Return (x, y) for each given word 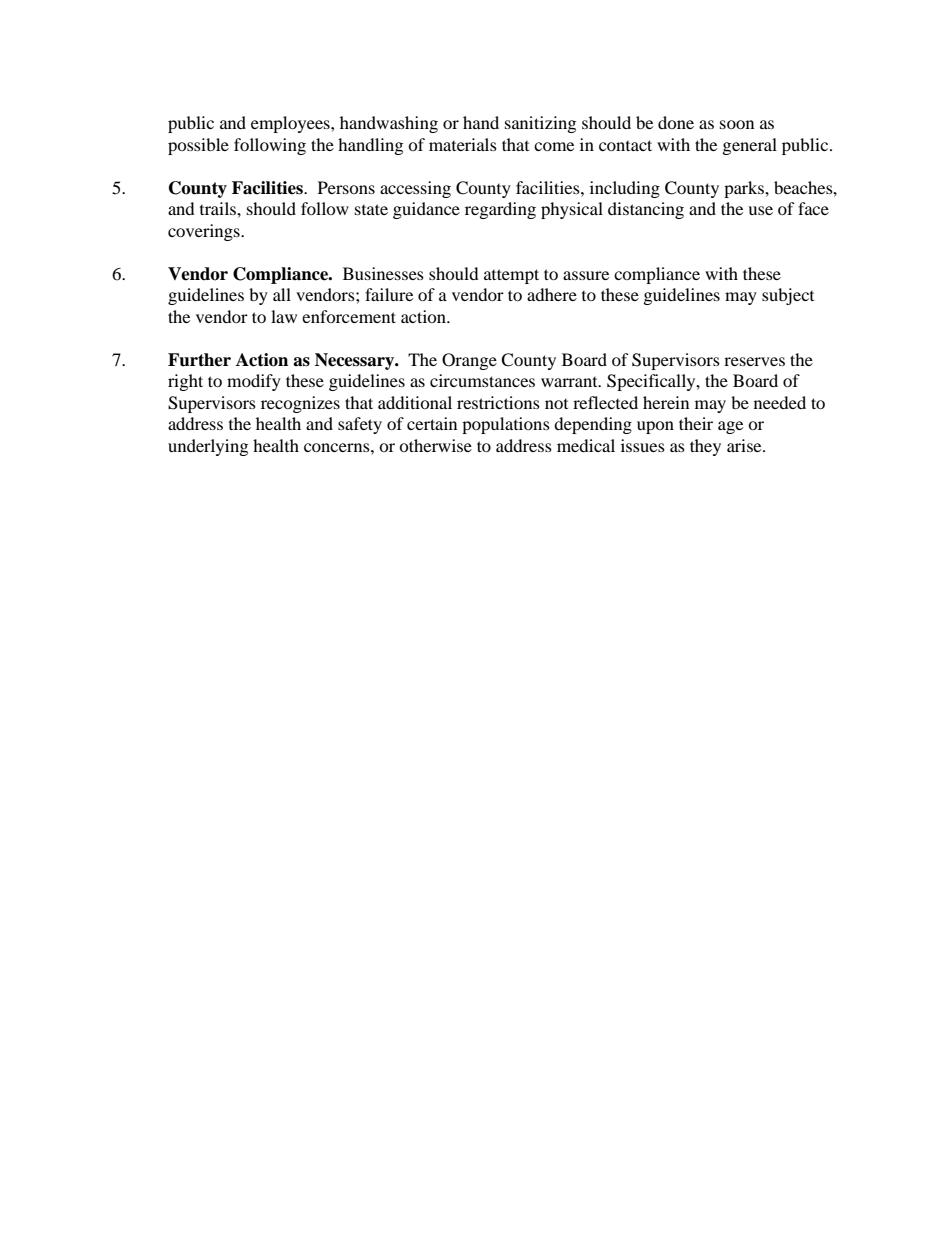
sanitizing (540, 124)
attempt (511, 276)
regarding (500, 210)
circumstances (482, 380)
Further (199, 360)
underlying (208, 447)
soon (737, 124)
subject (788, 296)
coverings (205, 232)
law (284, 316)
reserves (754, 361)
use (760, 210)
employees (291, 124)
